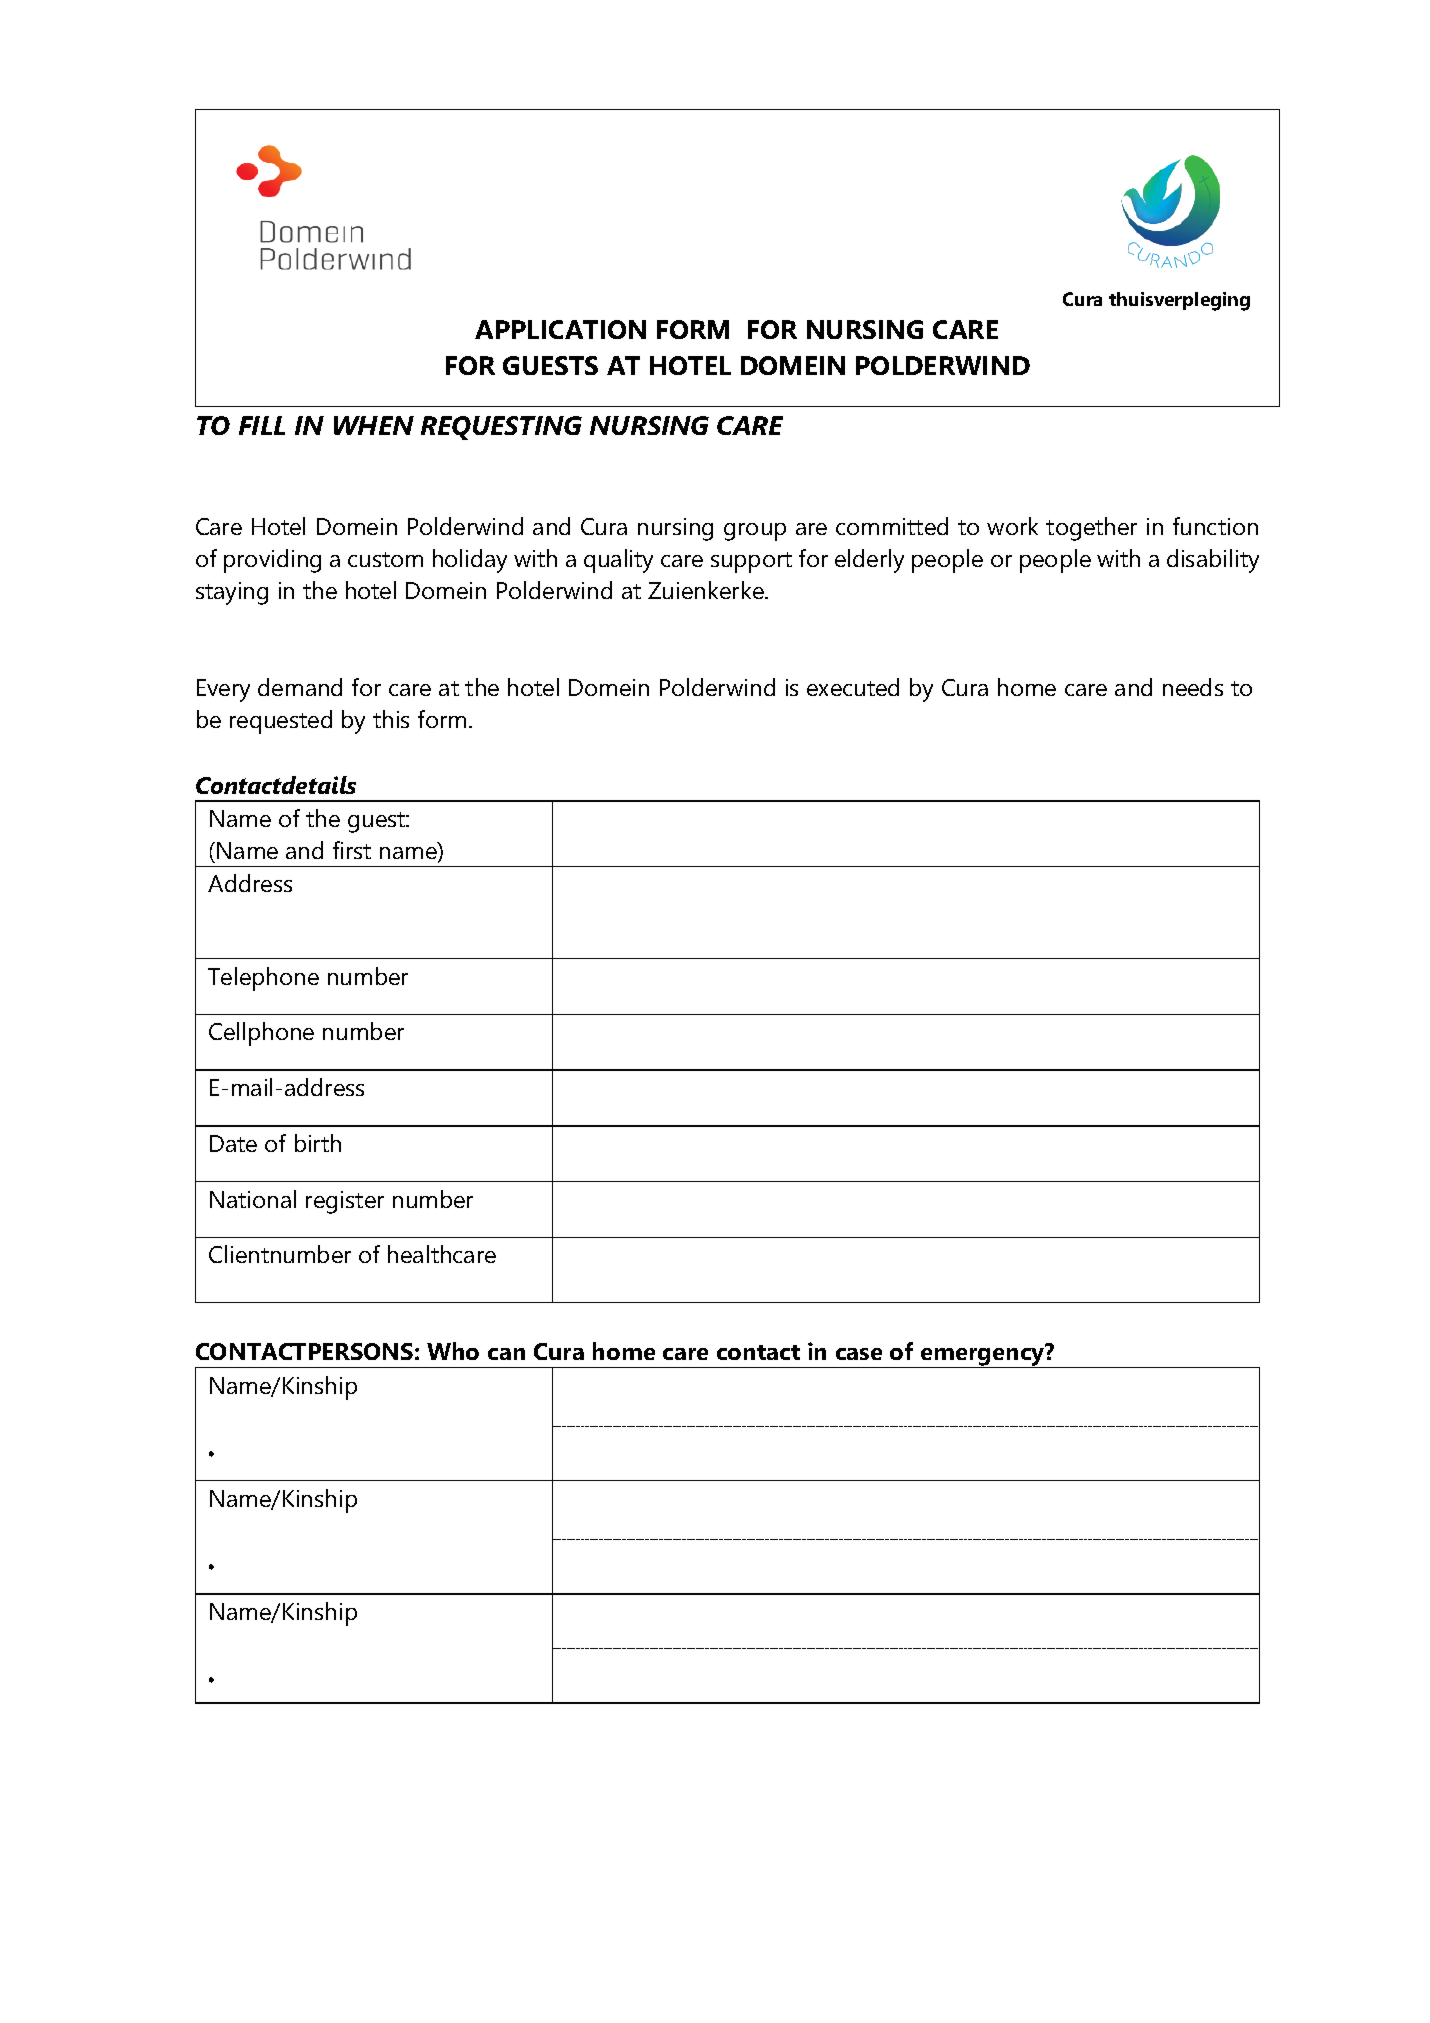 Image resolution: width=1430 pixels, height=2023 pixels. I want to click on Who, so click(453, 1351).
